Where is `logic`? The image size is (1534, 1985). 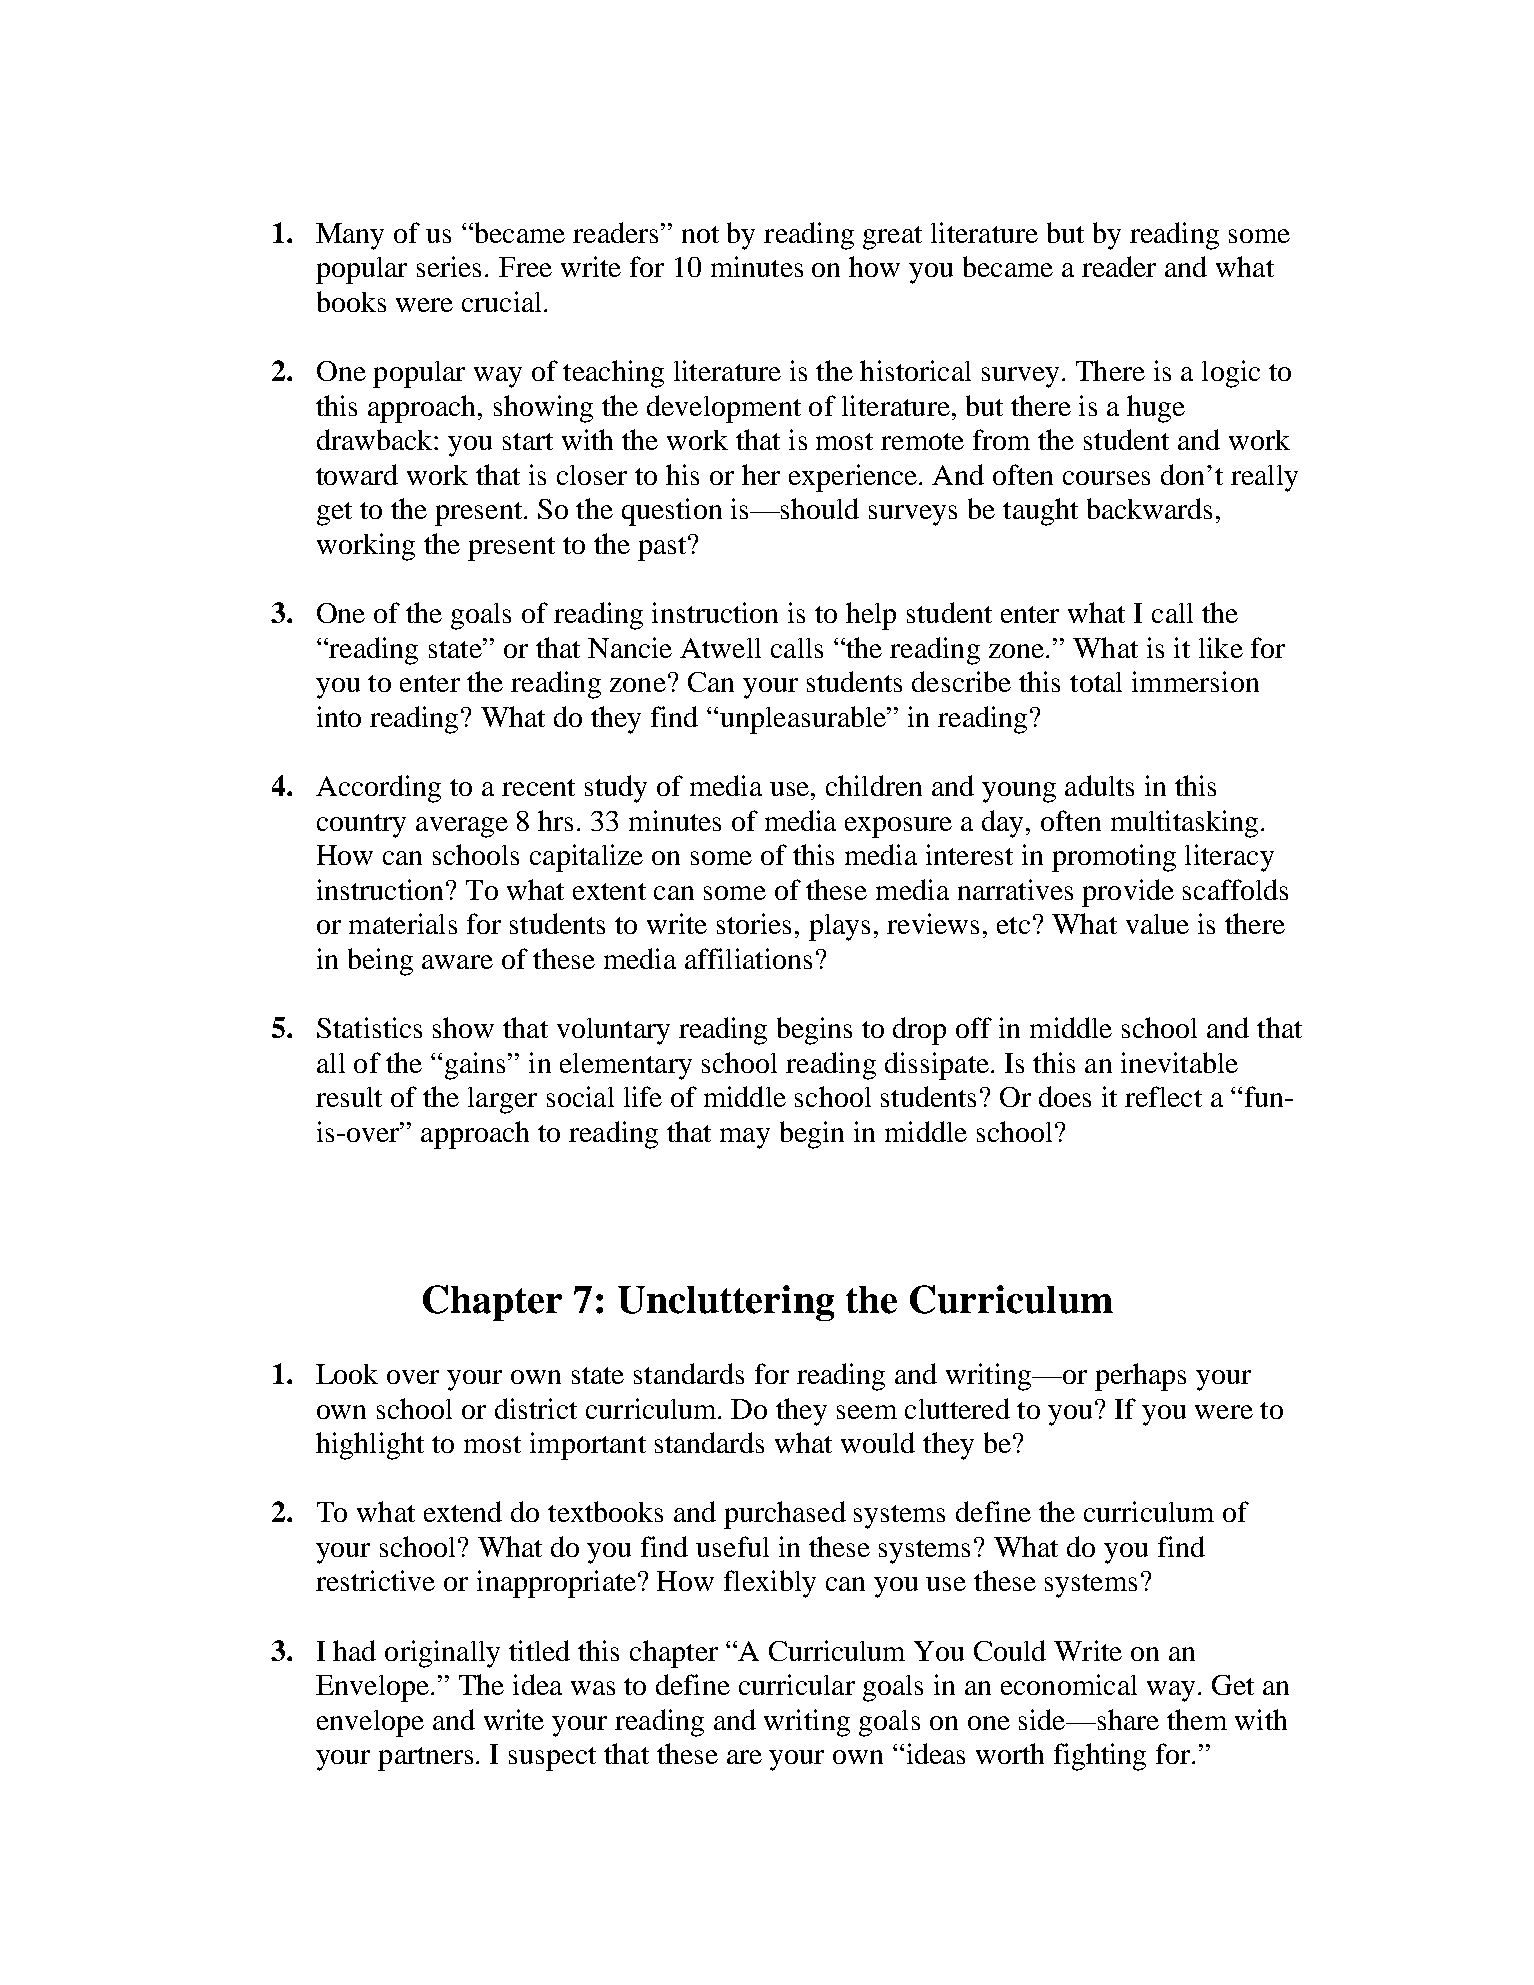
logic is located at coordinates (1231, 374).
